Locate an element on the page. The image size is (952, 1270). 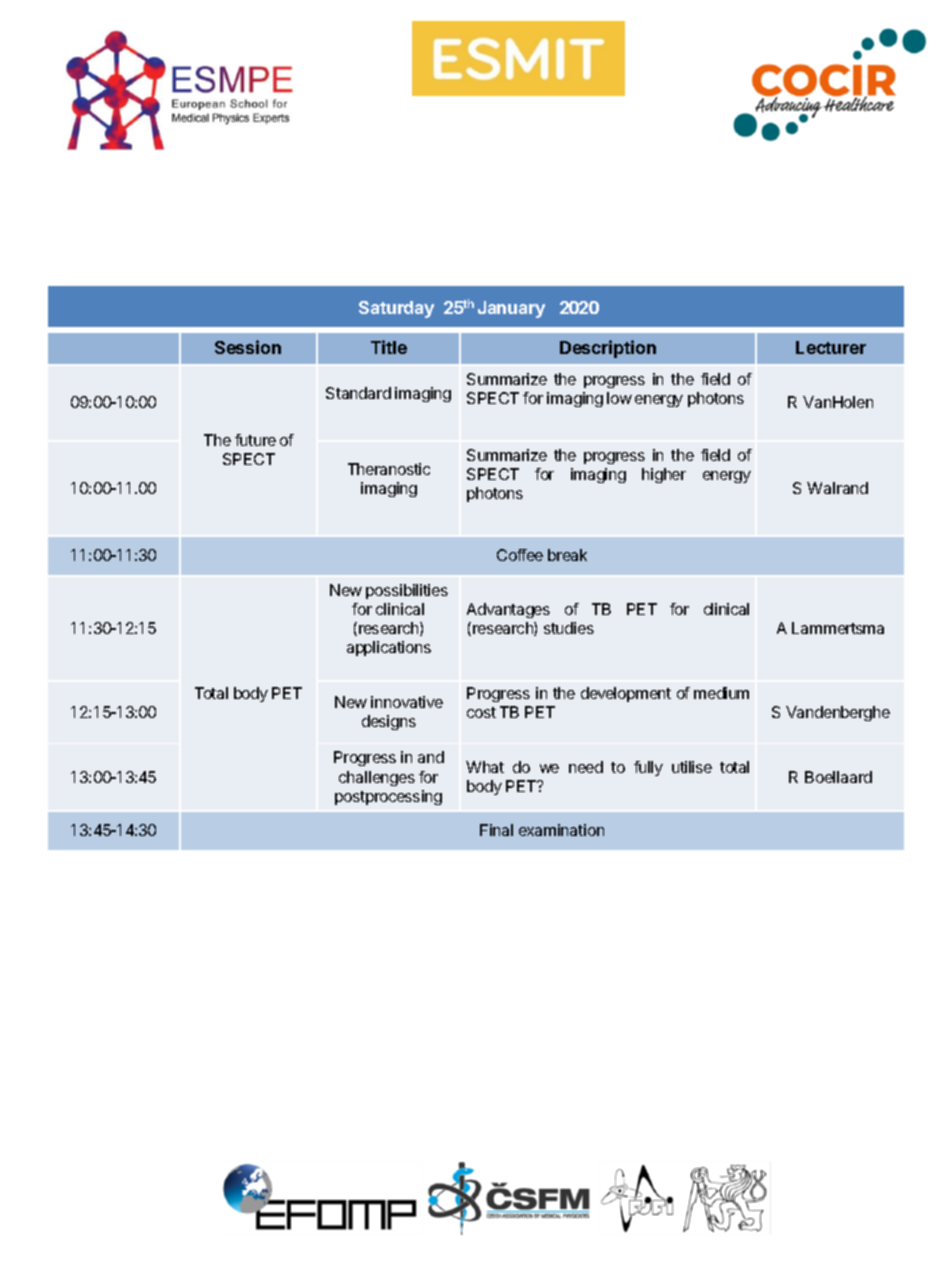
future is located at coordinates (255, 440).
